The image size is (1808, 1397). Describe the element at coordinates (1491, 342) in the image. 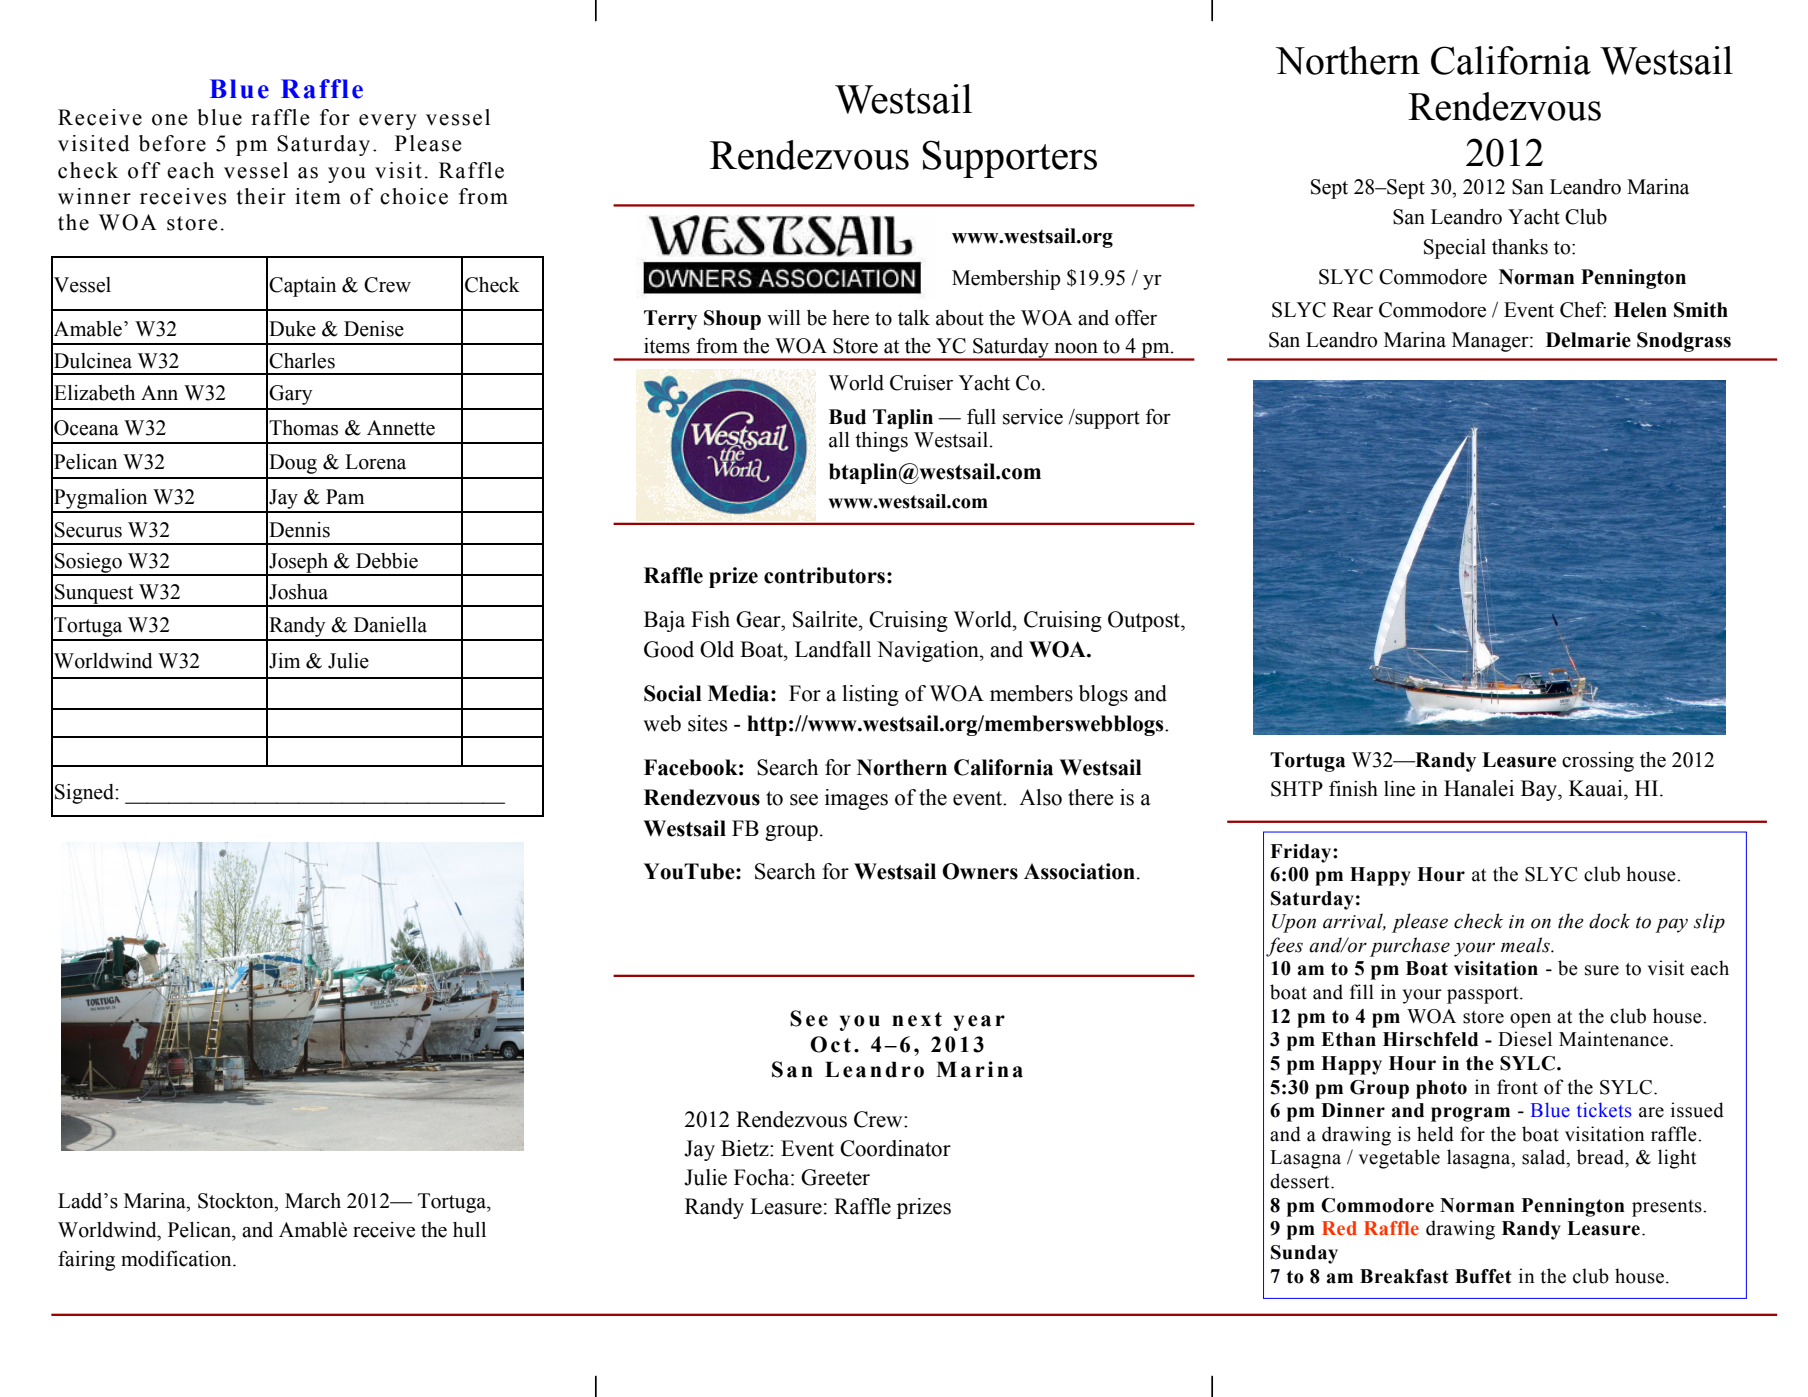

I see `Manager` at that location.
